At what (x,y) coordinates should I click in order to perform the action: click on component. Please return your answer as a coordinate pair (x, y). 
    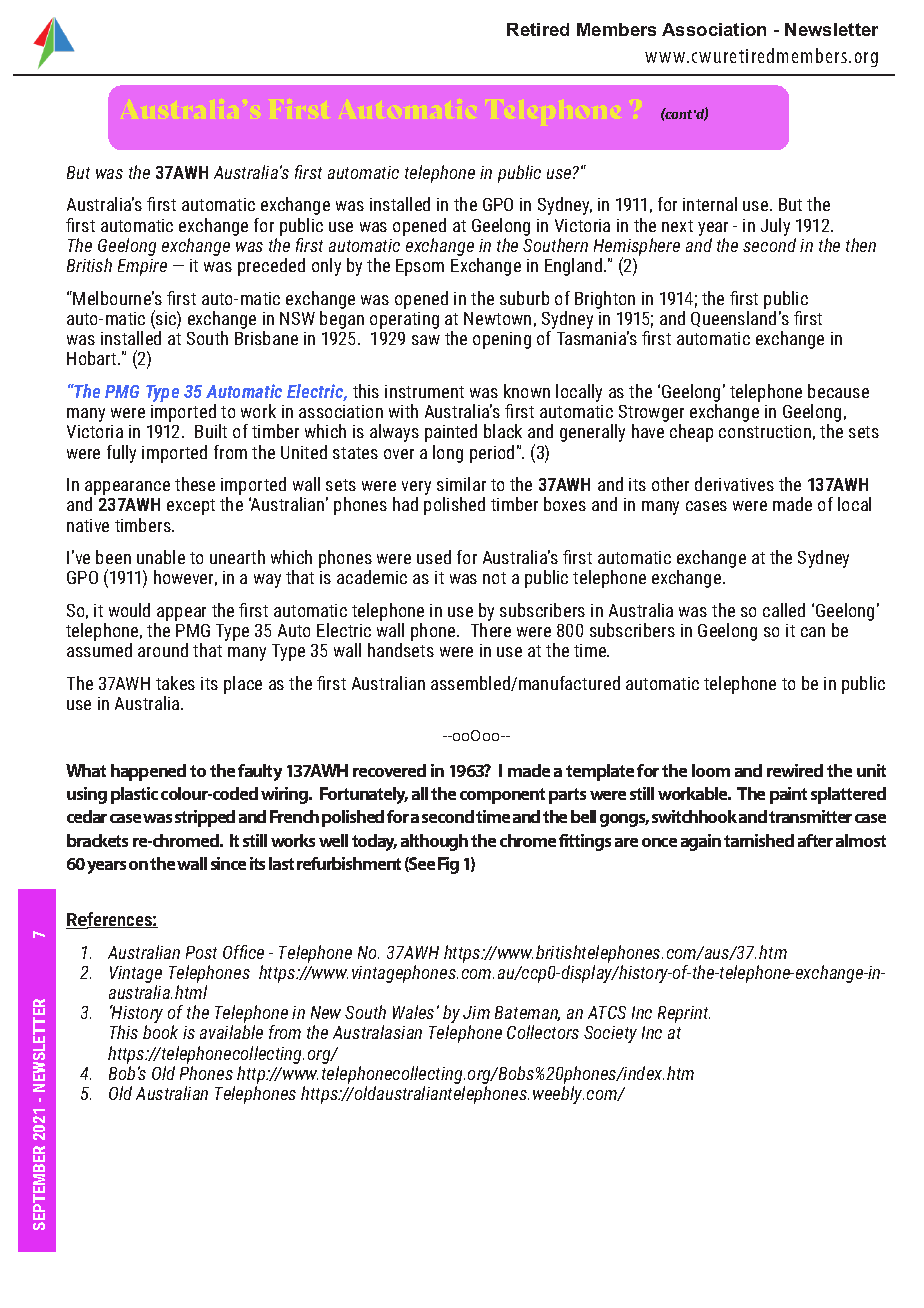
    Looking at the image, I should click on (502, 796).
